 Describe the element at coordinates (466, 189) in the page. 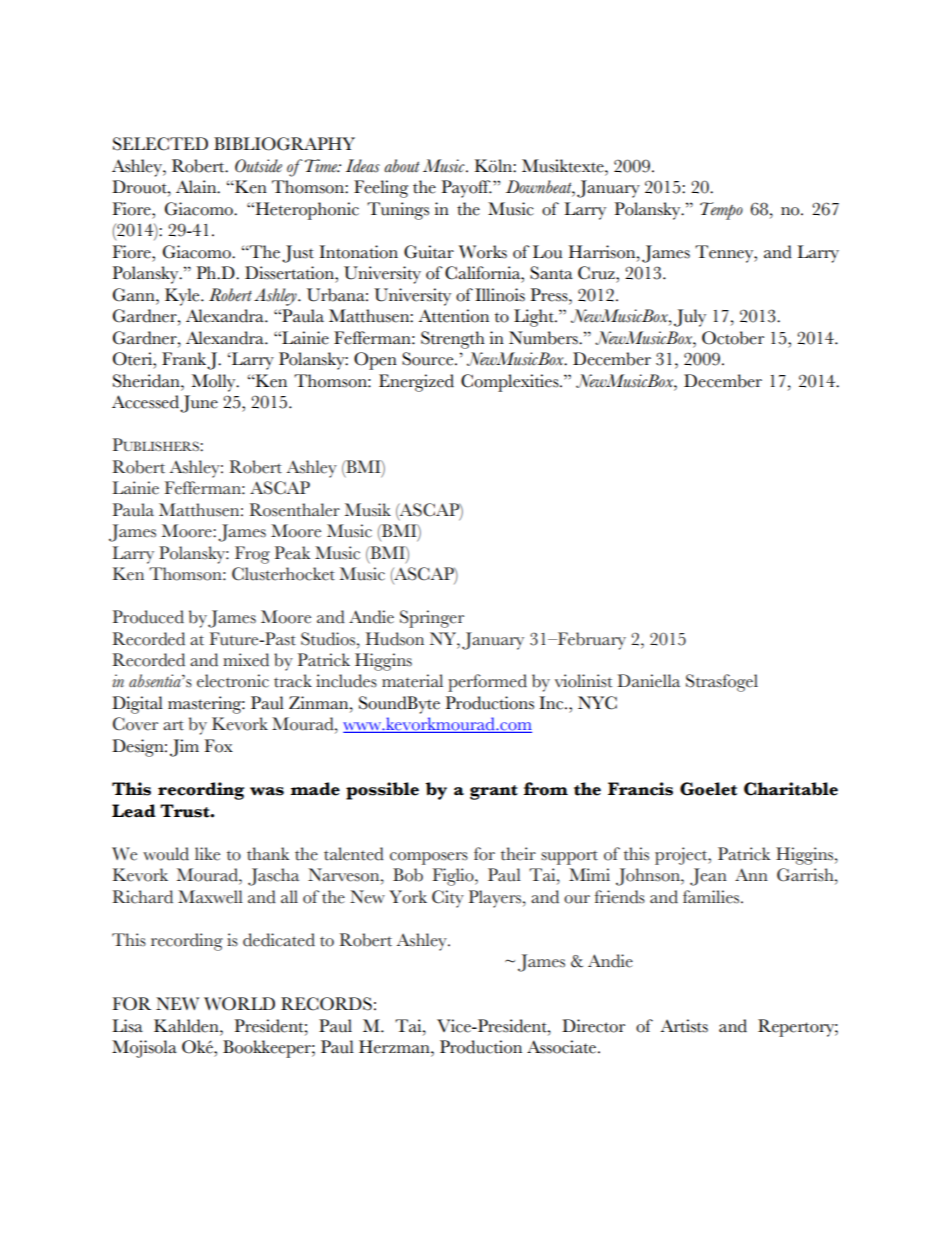

I see `Payoff` at that location.
